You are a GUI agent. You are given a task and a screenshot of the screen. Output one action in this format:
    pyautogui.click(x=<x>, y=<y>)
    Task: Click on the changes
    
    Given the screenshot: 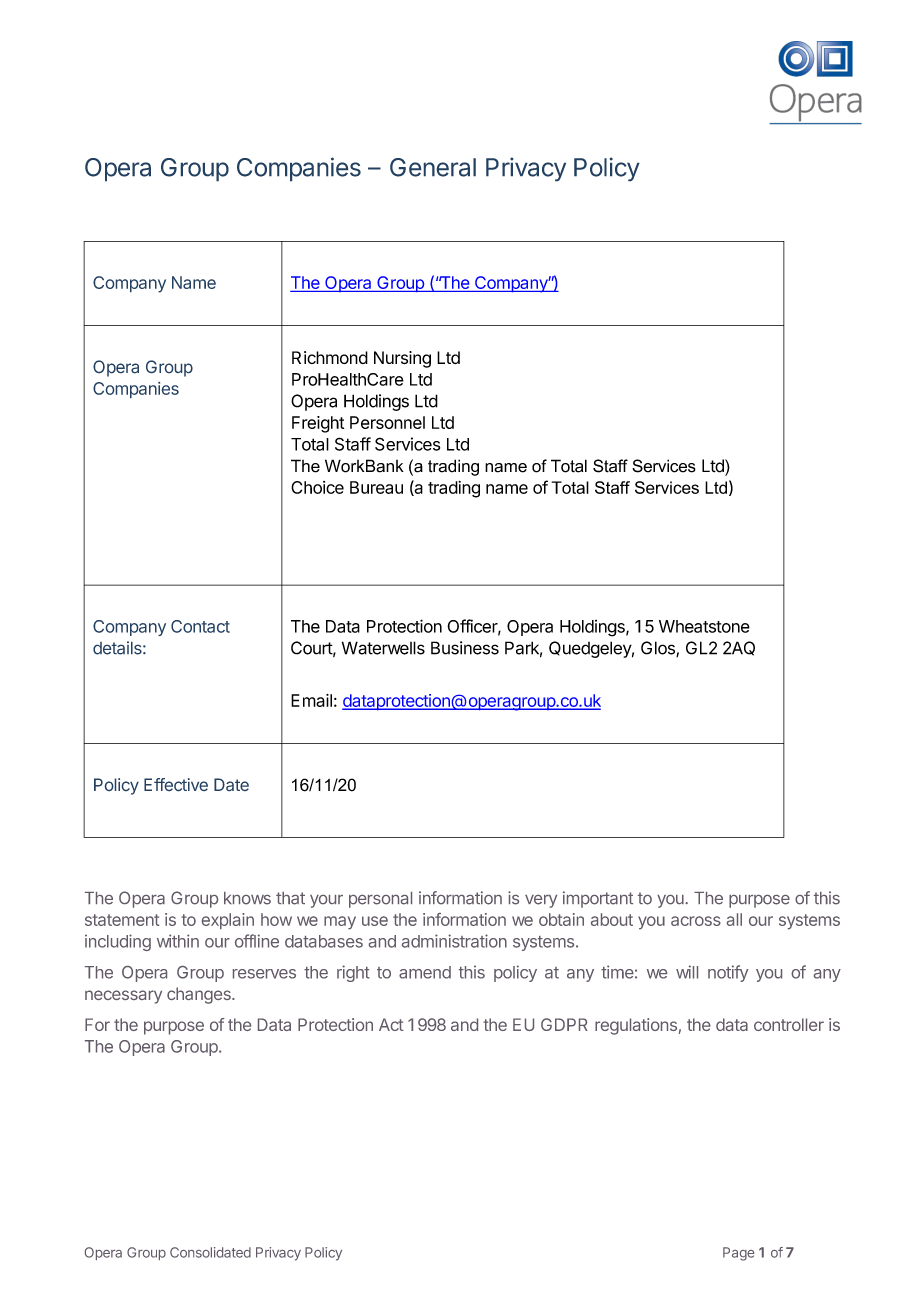 What is the action you would take?
    pyautogui.click(x=200, y=995)
